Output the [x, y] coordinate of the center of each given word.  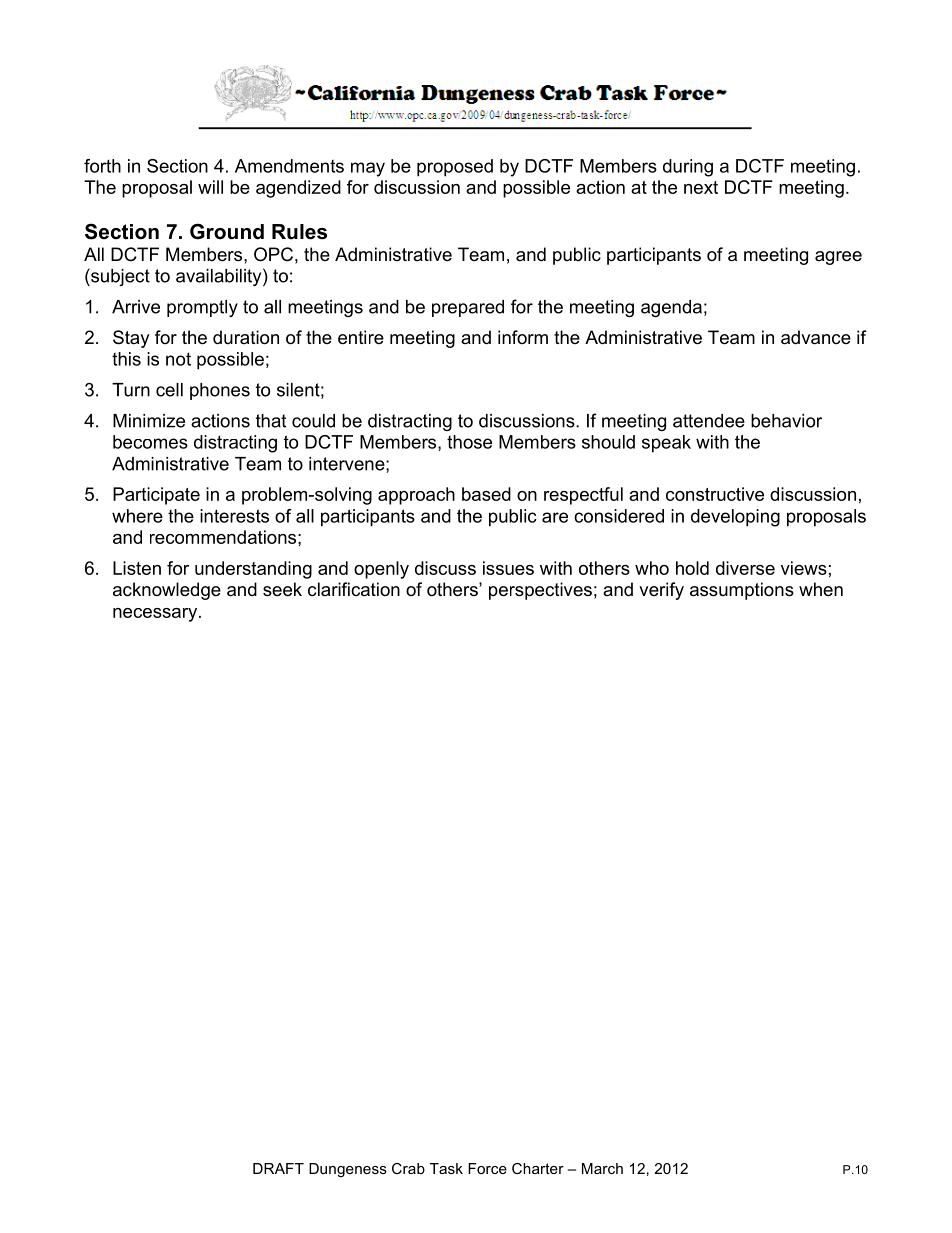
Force [487, 1168]
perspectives [540, 591]
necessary [156, 615]
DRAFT [278, 1168]
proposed [455, 168]
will [210, 187]
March [602, 1168]
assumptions [742, 591]
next [701, 187]
